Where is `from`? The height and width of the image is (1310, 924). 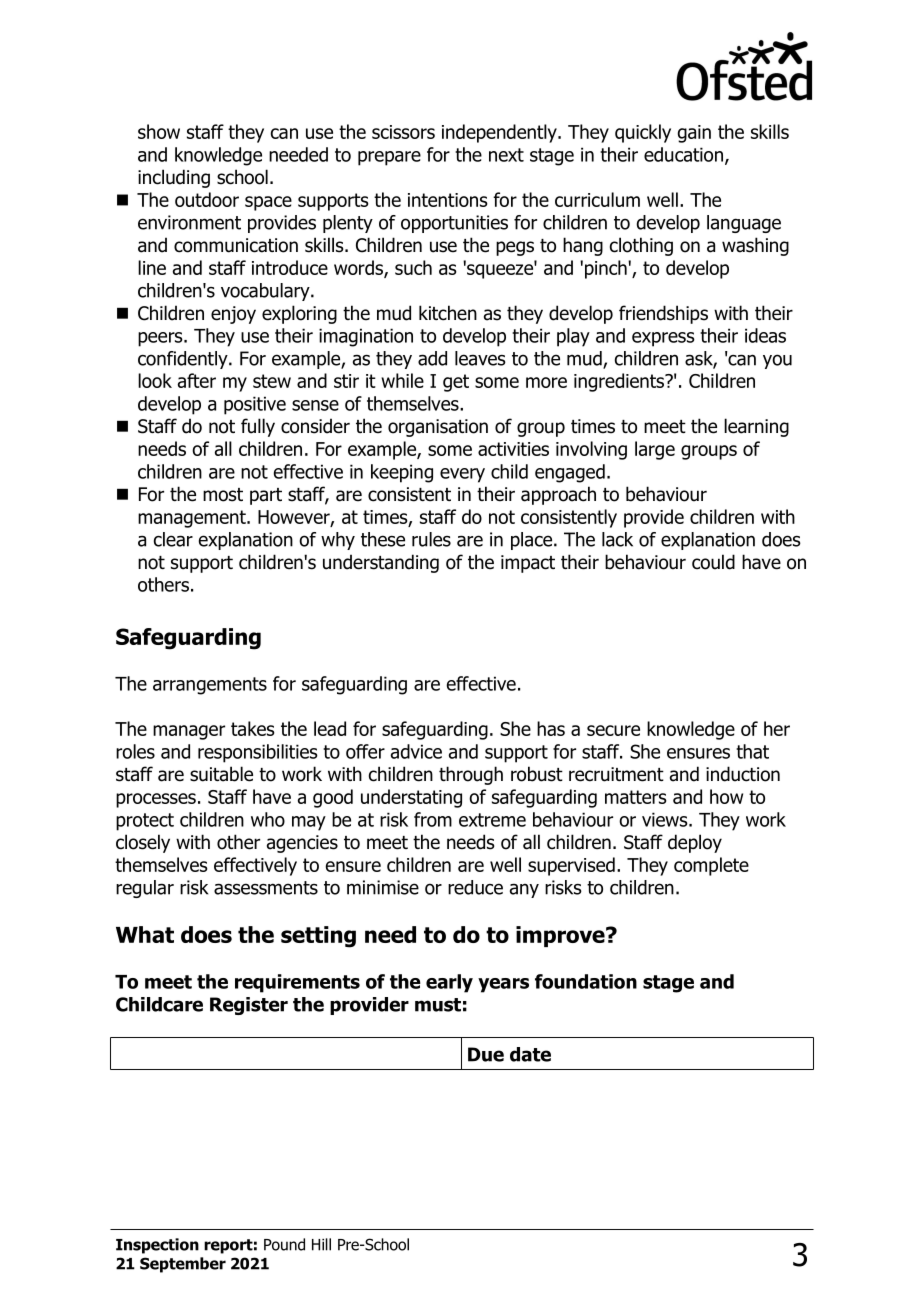
from is located at coordinates (433, 819).
